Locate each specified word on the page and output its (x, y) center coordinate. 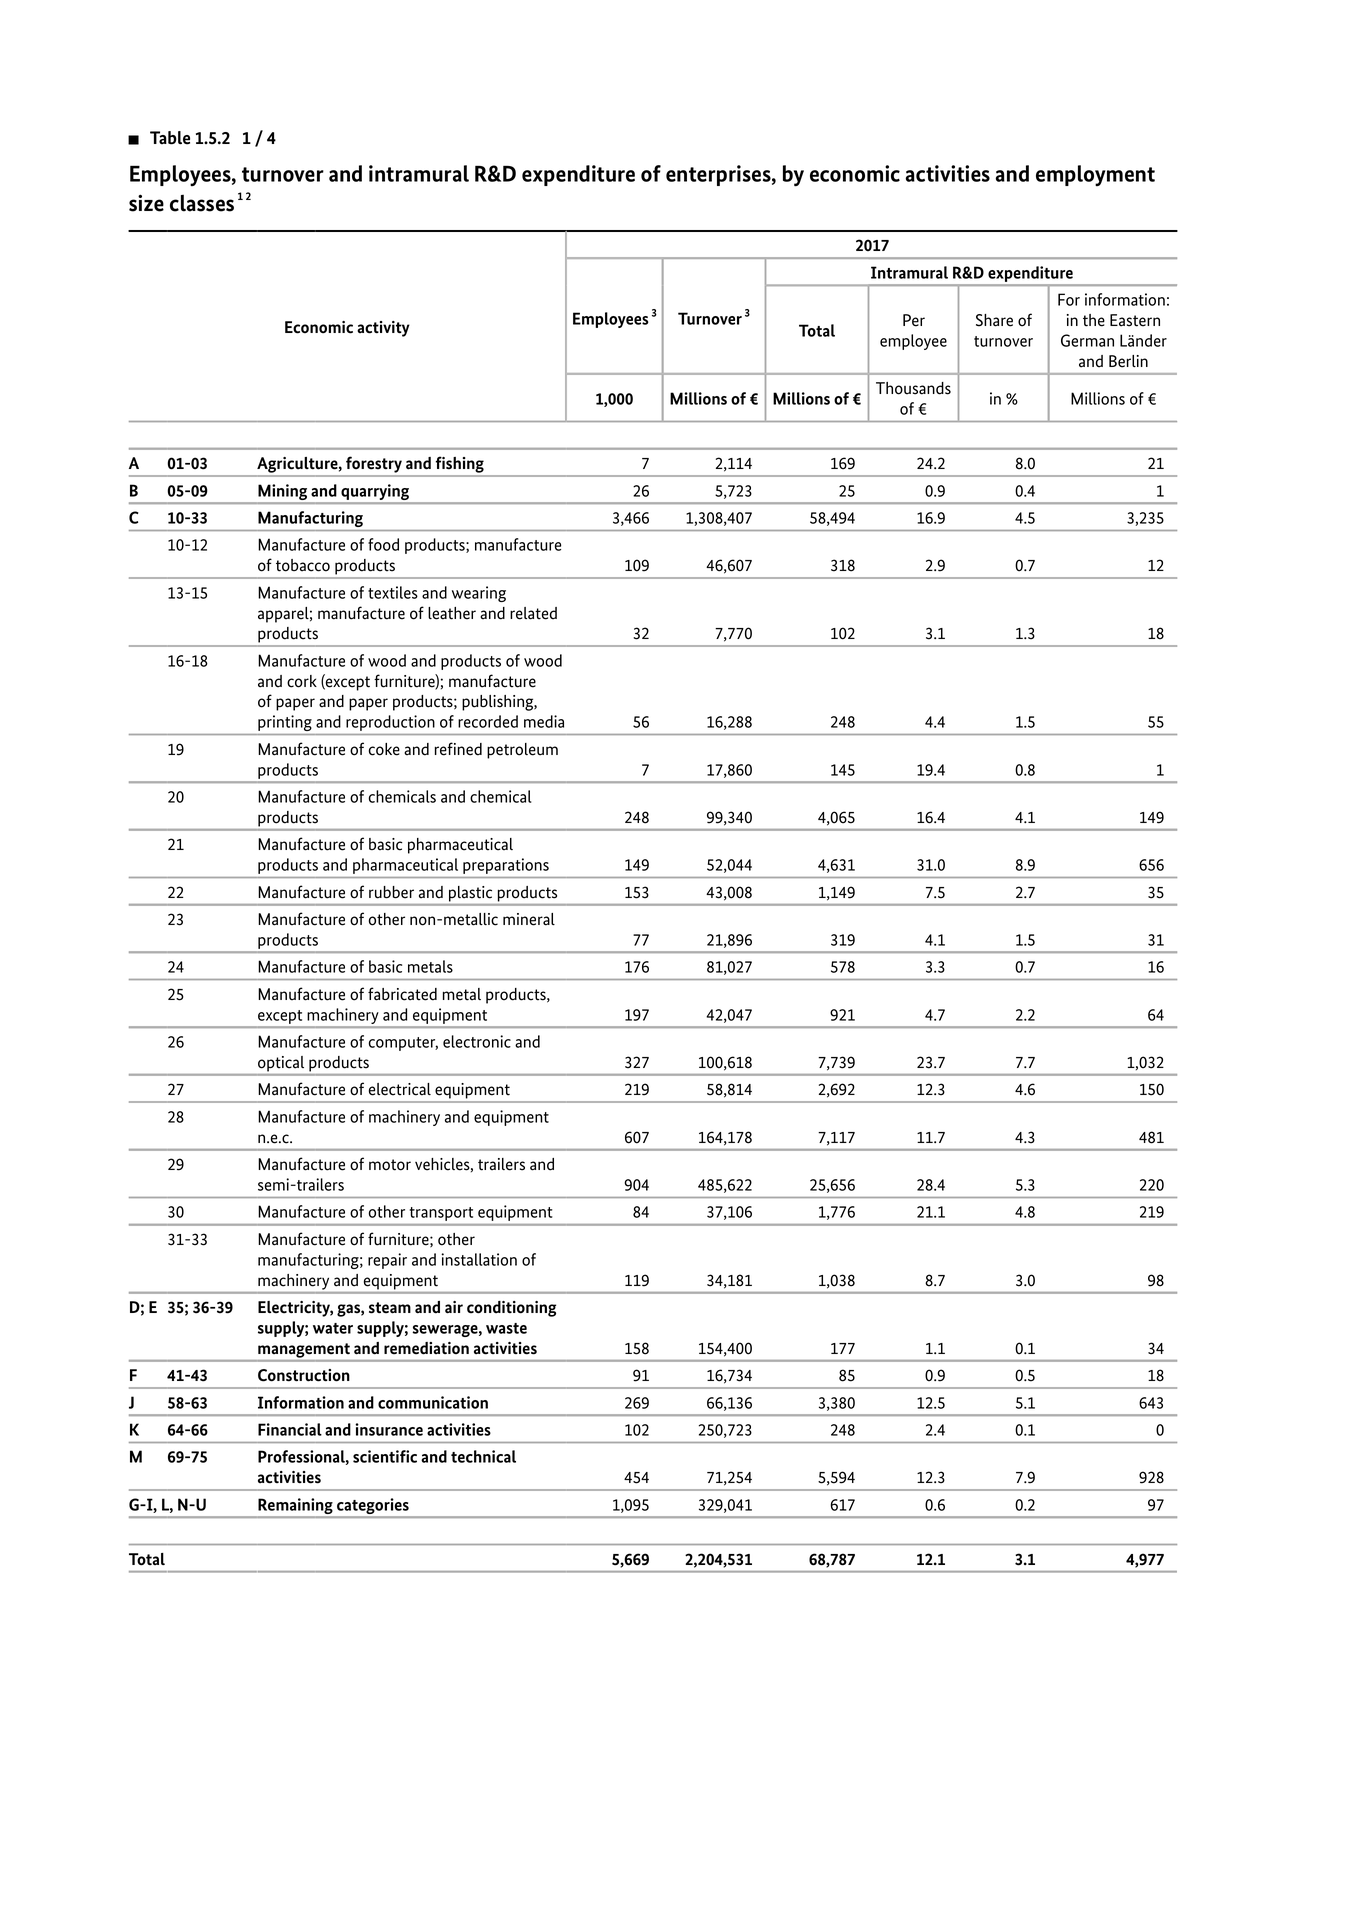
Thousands (913, 388)
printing (285, 723)
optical (281, 1064)
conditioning (511, 1309)
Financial (290, 1429)
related (533, 613)
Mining (283, 493)
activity (383, 329)
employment (1095, 175)
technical (483, 1456)
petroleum (522, 751)
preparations (506, 866)
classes (202, 203)
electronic (477, 1041)
